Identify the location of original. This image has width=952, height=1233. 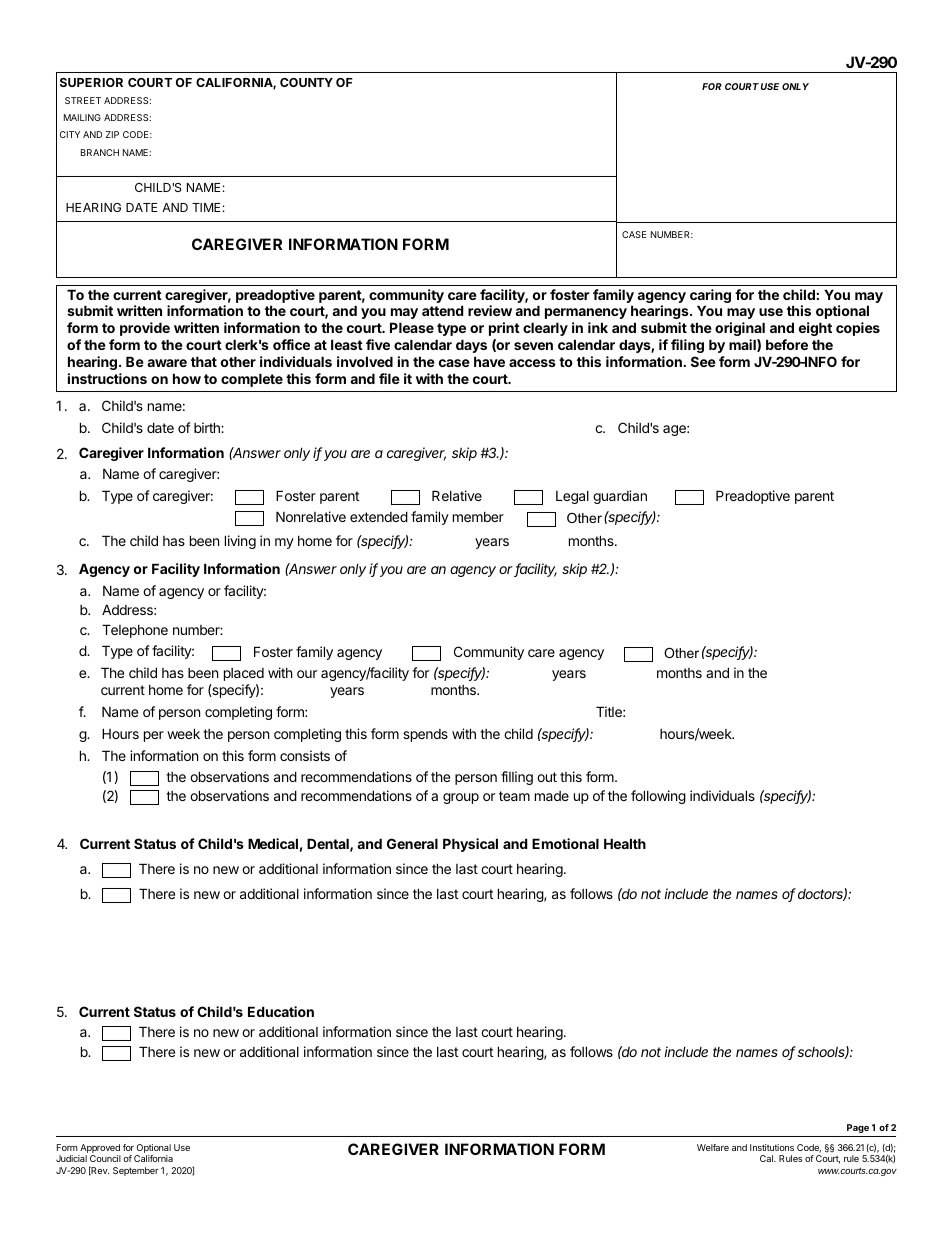
(740, 329).
